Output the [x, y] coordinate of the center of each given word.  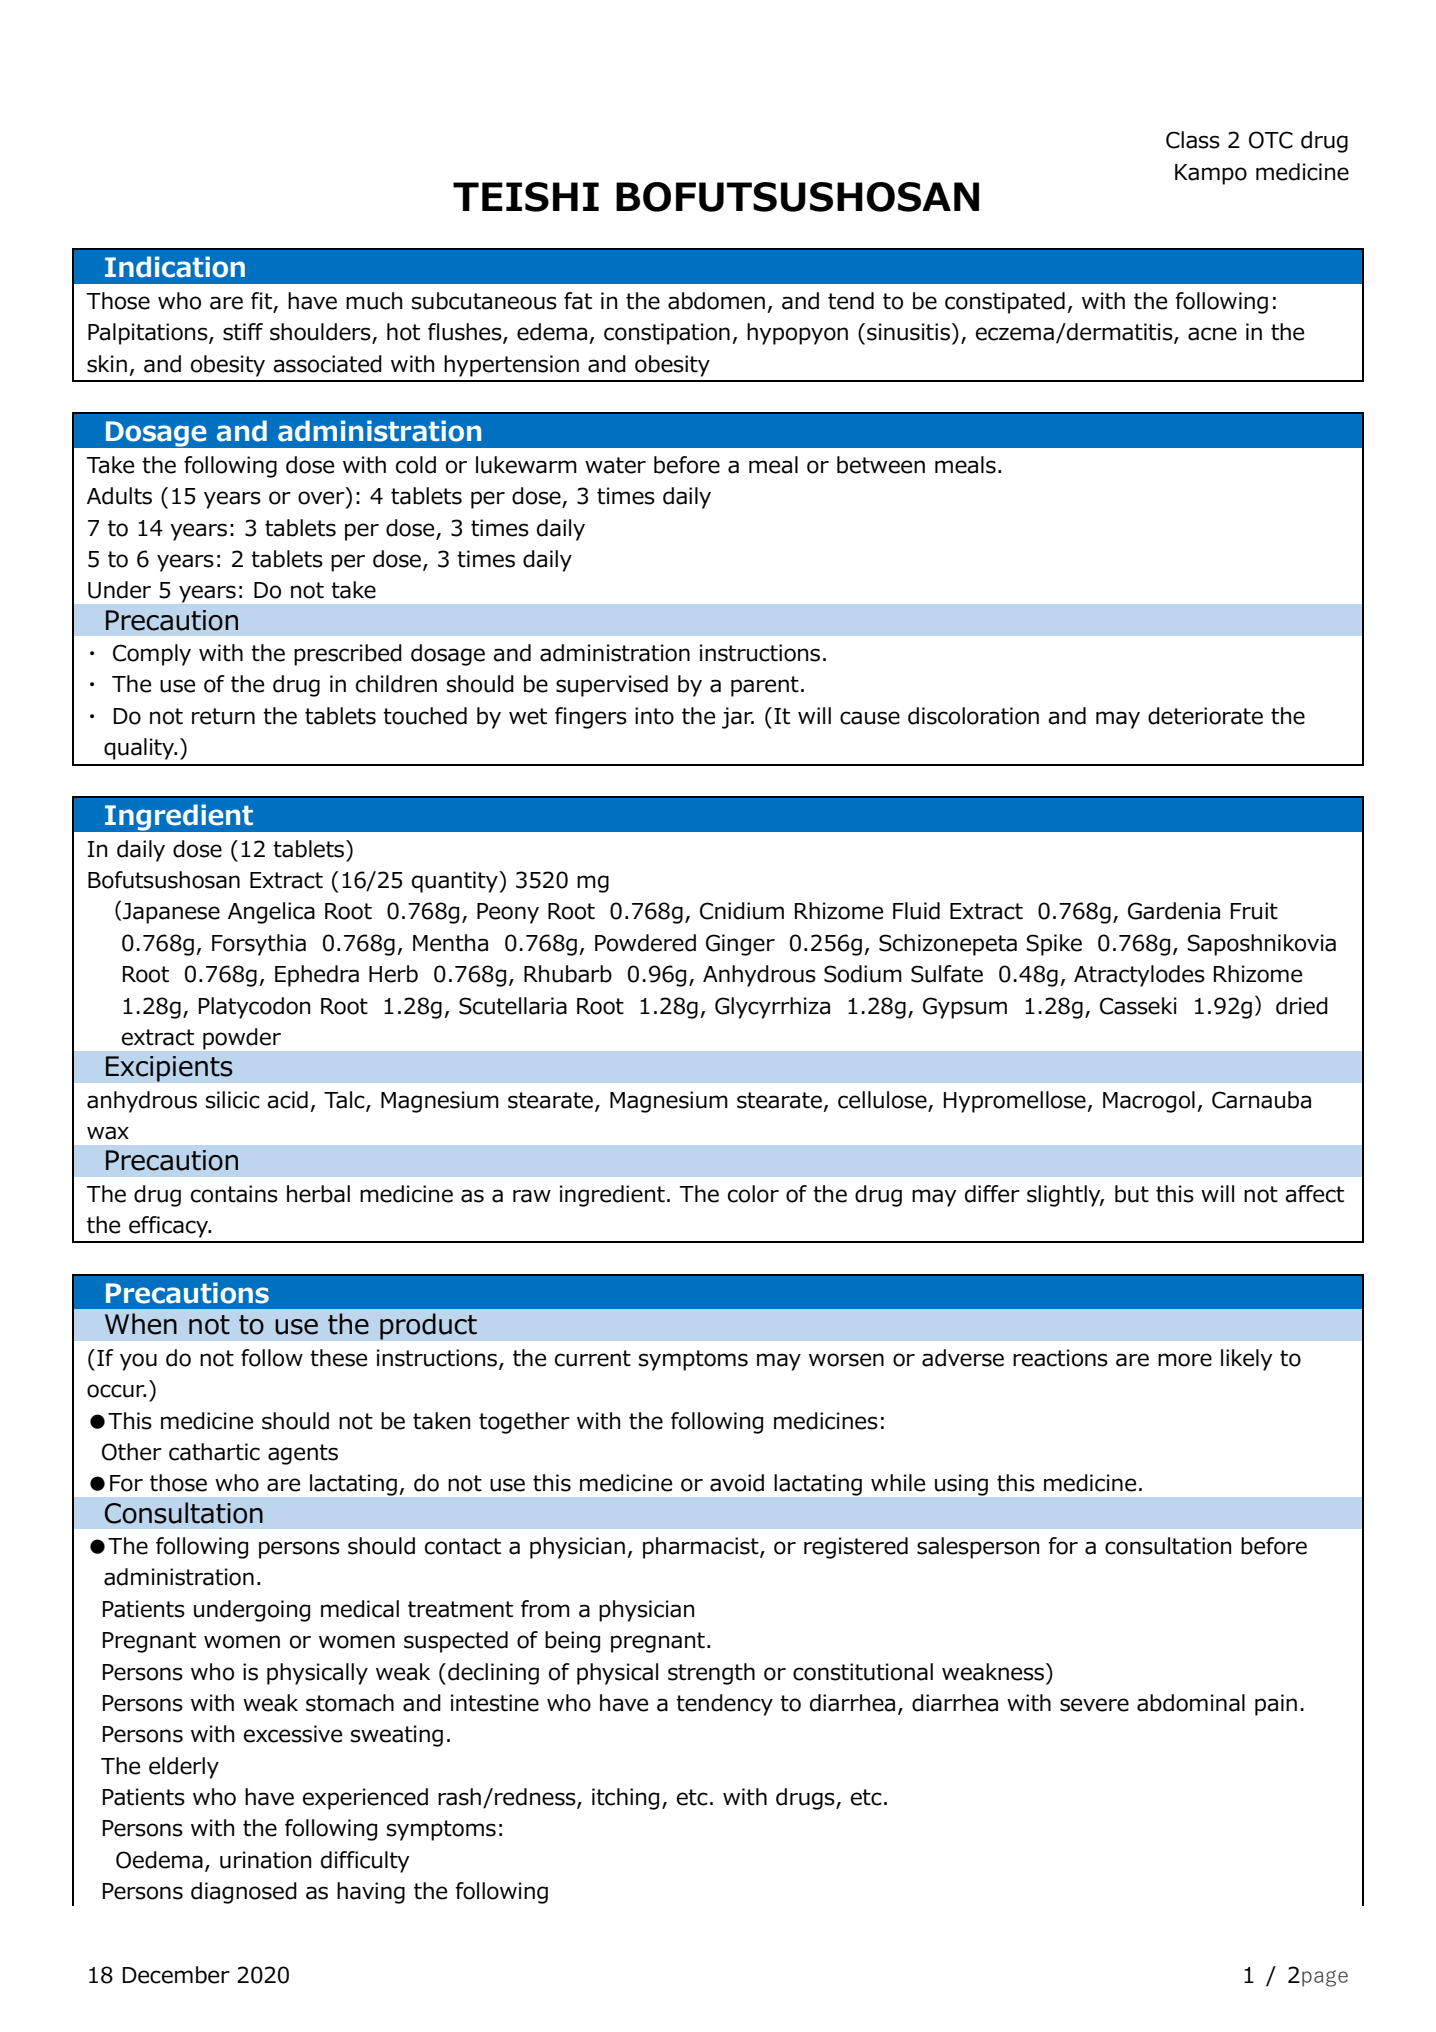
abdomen [716, 301]
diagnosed [244, 1893]
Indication [175, 267]
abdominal [1191, 1703]
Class [1193, 140]
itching [625, 1799]
